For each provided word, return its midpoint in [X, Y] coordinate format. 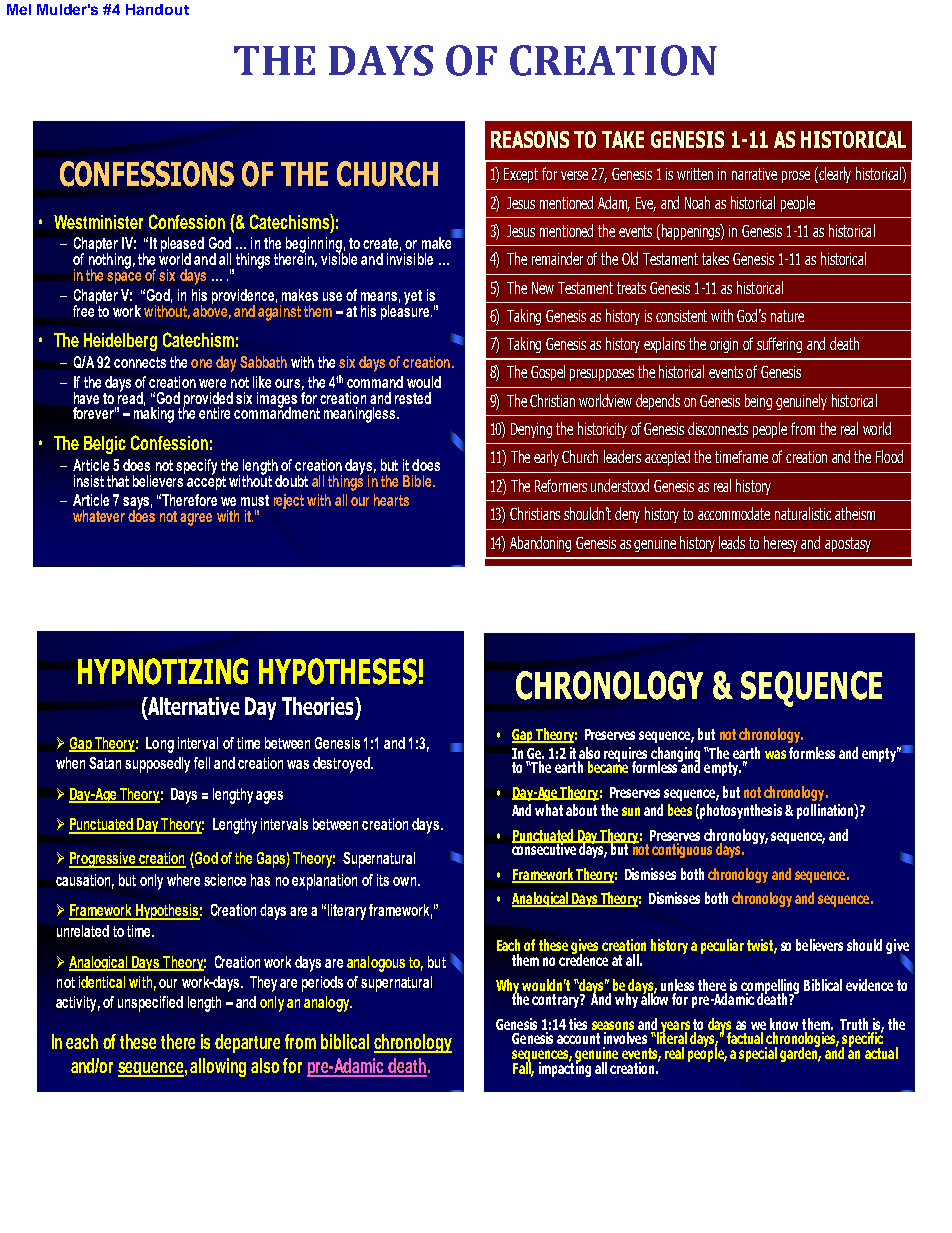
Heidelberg [120, 342]
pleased [182, 246]
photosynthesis [741, 811]
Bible [418, 481]
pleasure [406, 311]
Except [521, 175]
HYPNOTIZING [163, 671]
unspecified [150, 1004]
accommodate [734, 513]
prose [796, 177]
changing [675, 755]
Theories [319, 708]
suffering [779, 345]
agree [196, 519]
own [406, 881]
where [183, 880]
